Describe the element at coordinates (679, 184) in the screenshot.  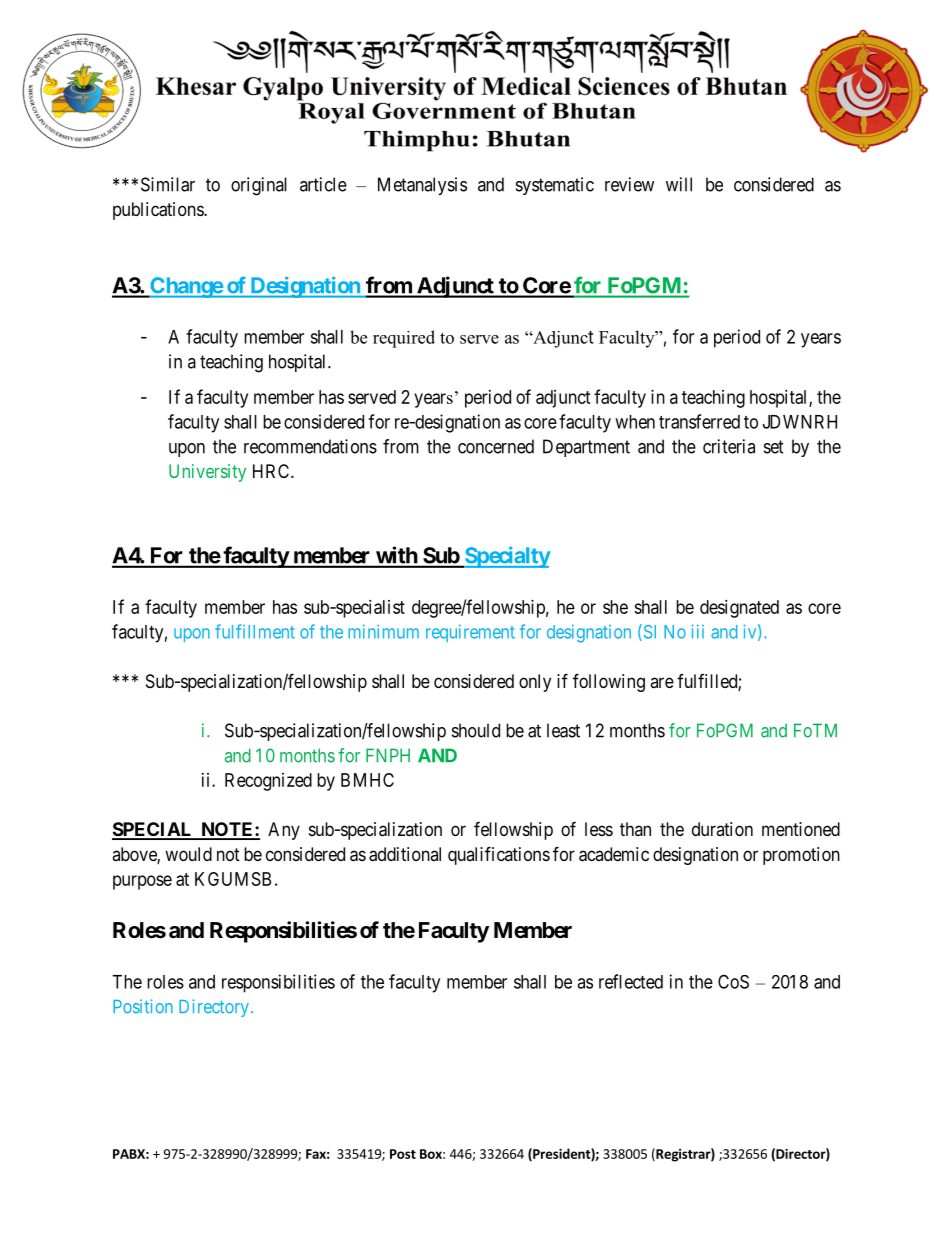
I see `will` at that location.
